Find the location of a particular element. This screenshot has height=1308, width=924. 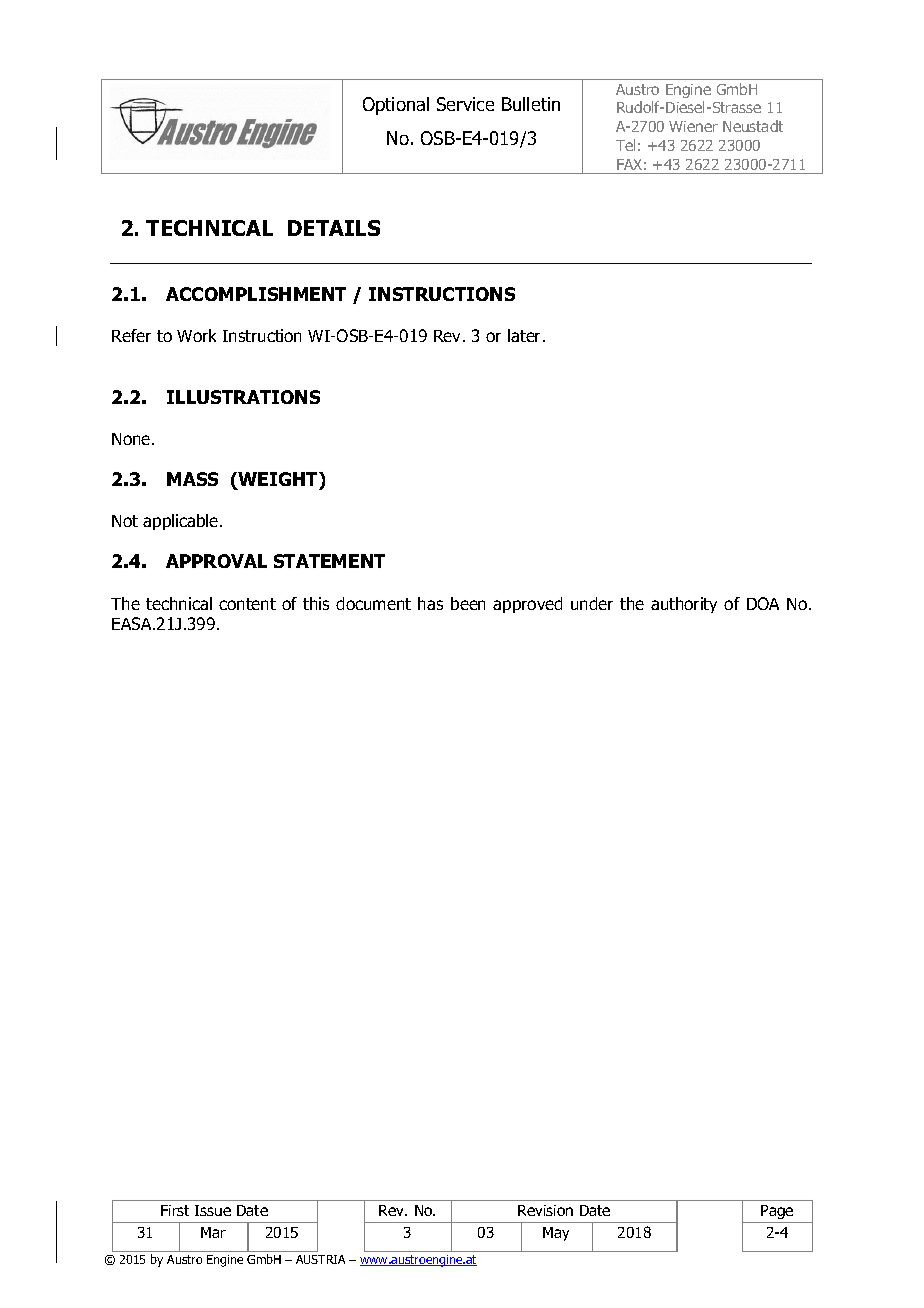

DETAILS is located at coordinates (334, 228).
